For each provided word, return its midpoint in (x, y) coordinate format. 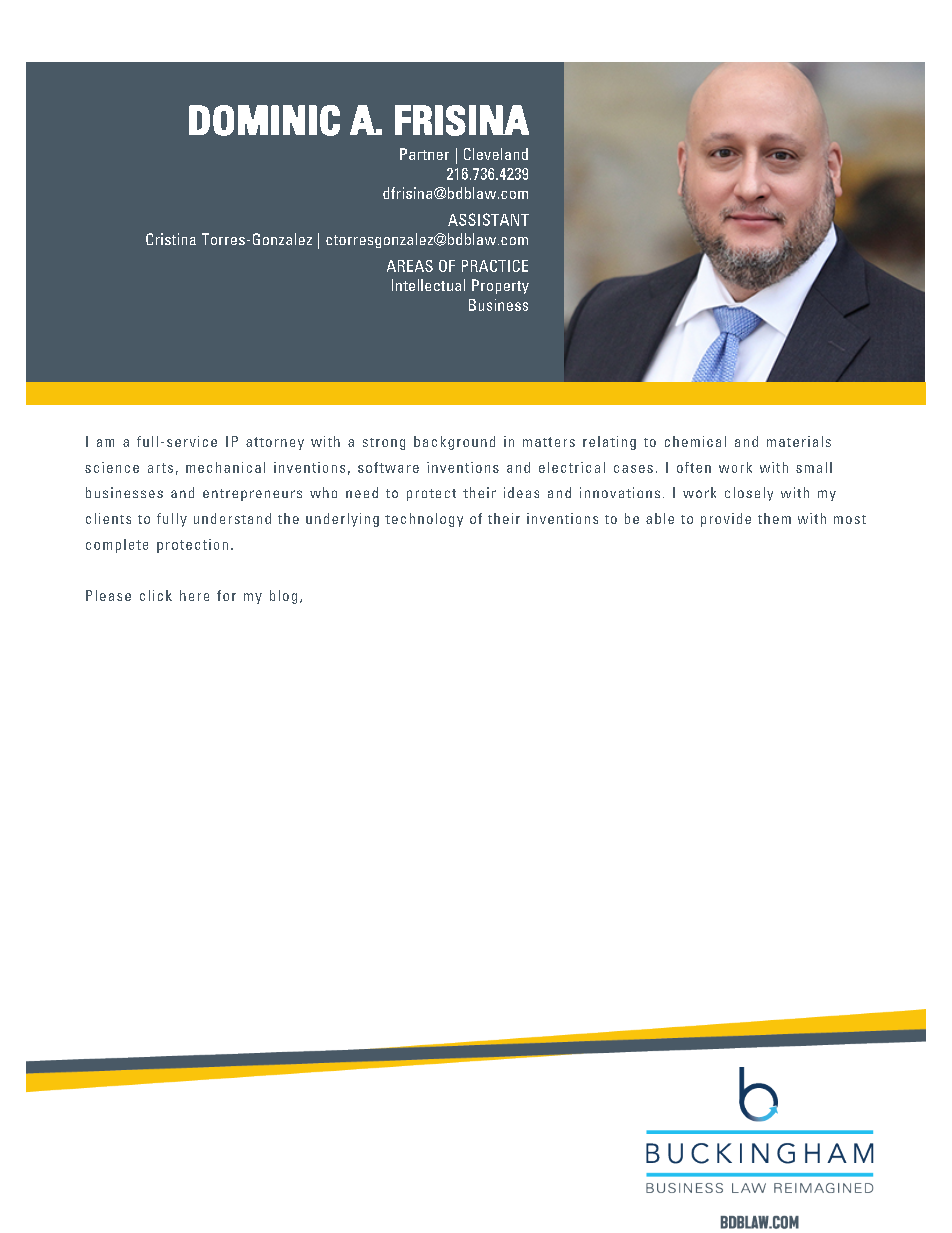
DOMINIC (264, 120)
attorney (275, 443)
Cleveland (496, 154)
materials (799, 441)
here (194, 595)
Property (500, 286)
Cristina (171, 239)
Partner (424, 154)
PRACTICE (495, 266)
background (454, 443)
